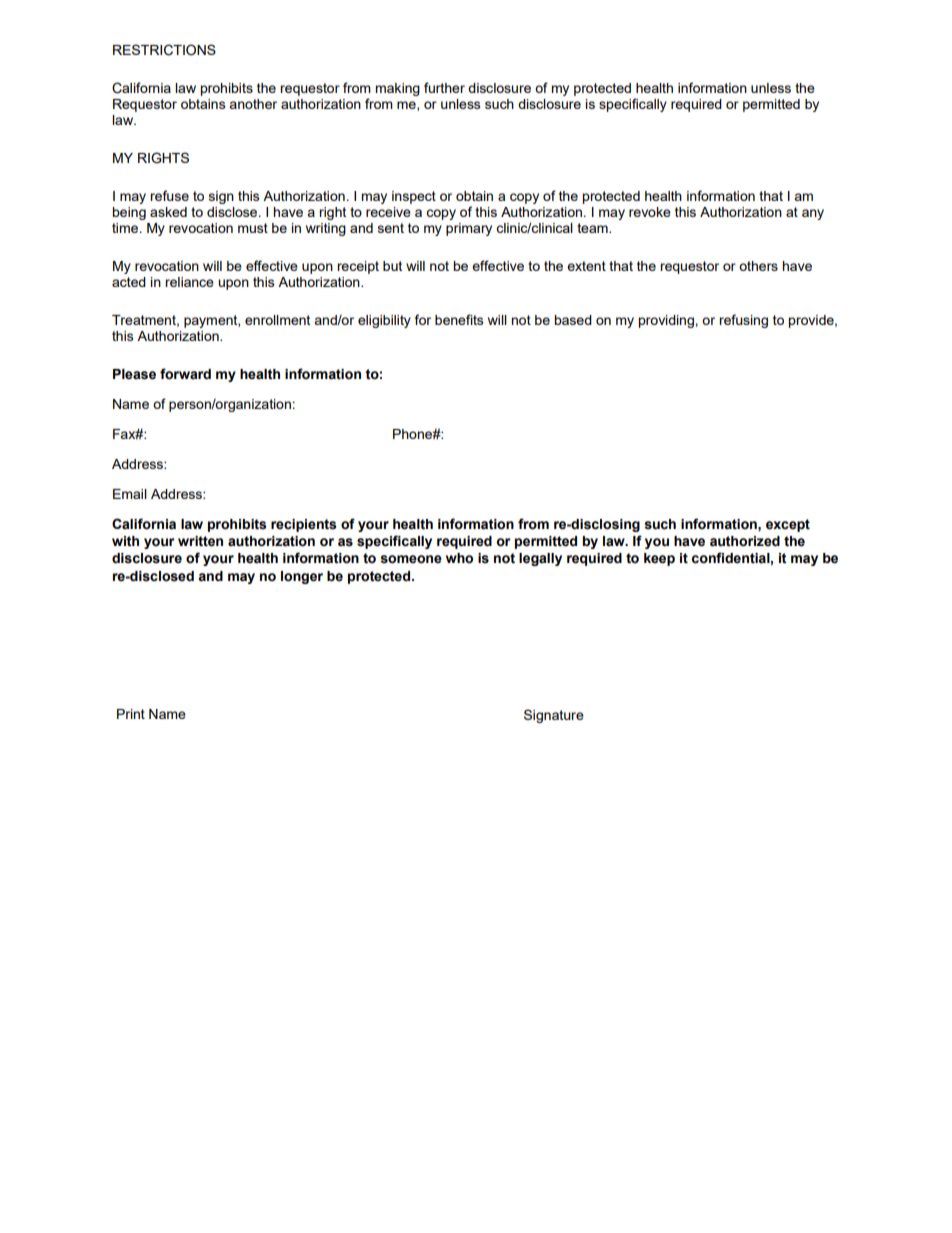 The height and width of the page is (1233, 952). I want to click on benefits, so click(459, 319).
